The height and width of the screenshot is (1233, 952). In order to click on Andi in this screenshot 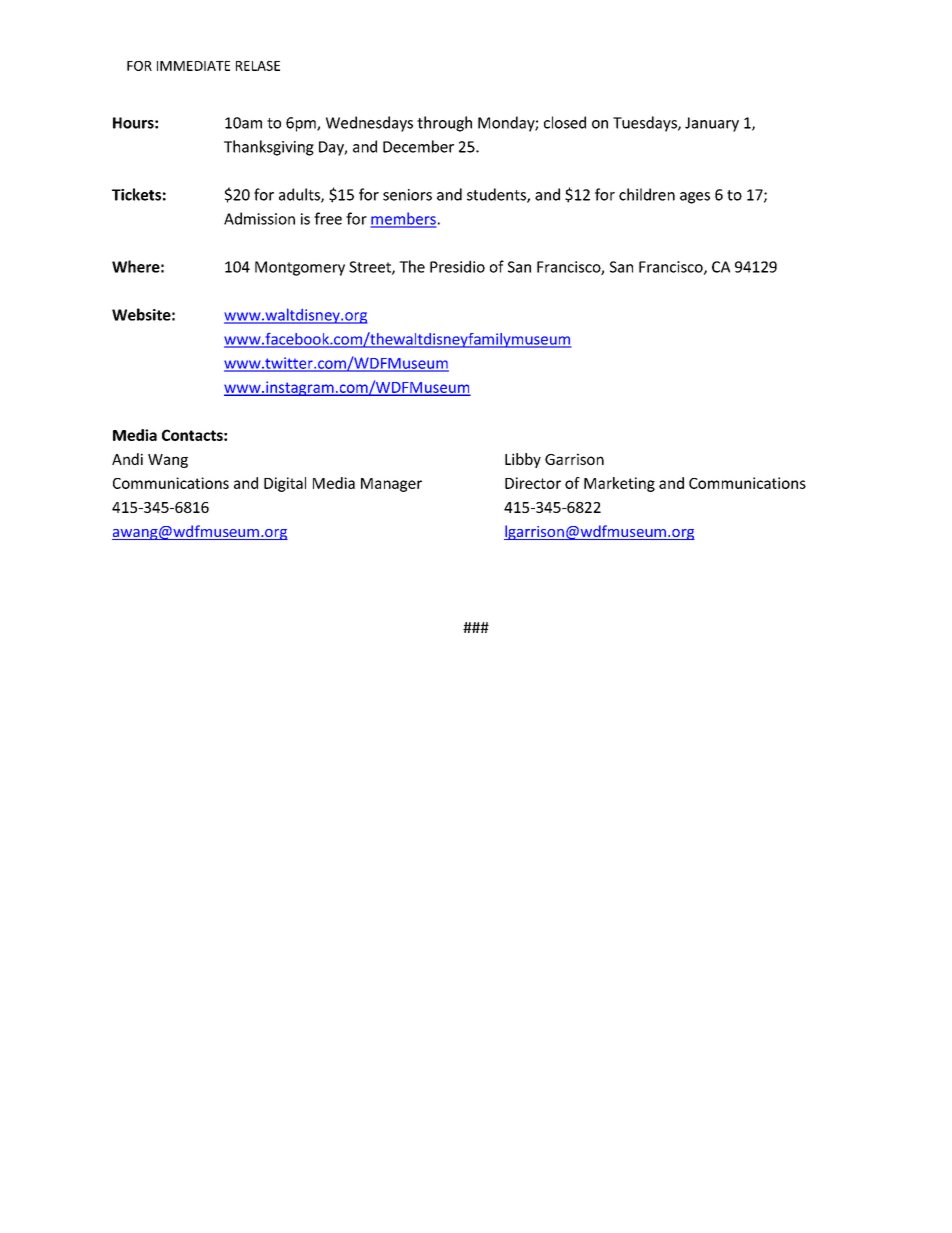, I will do `click(127, 459)`.
